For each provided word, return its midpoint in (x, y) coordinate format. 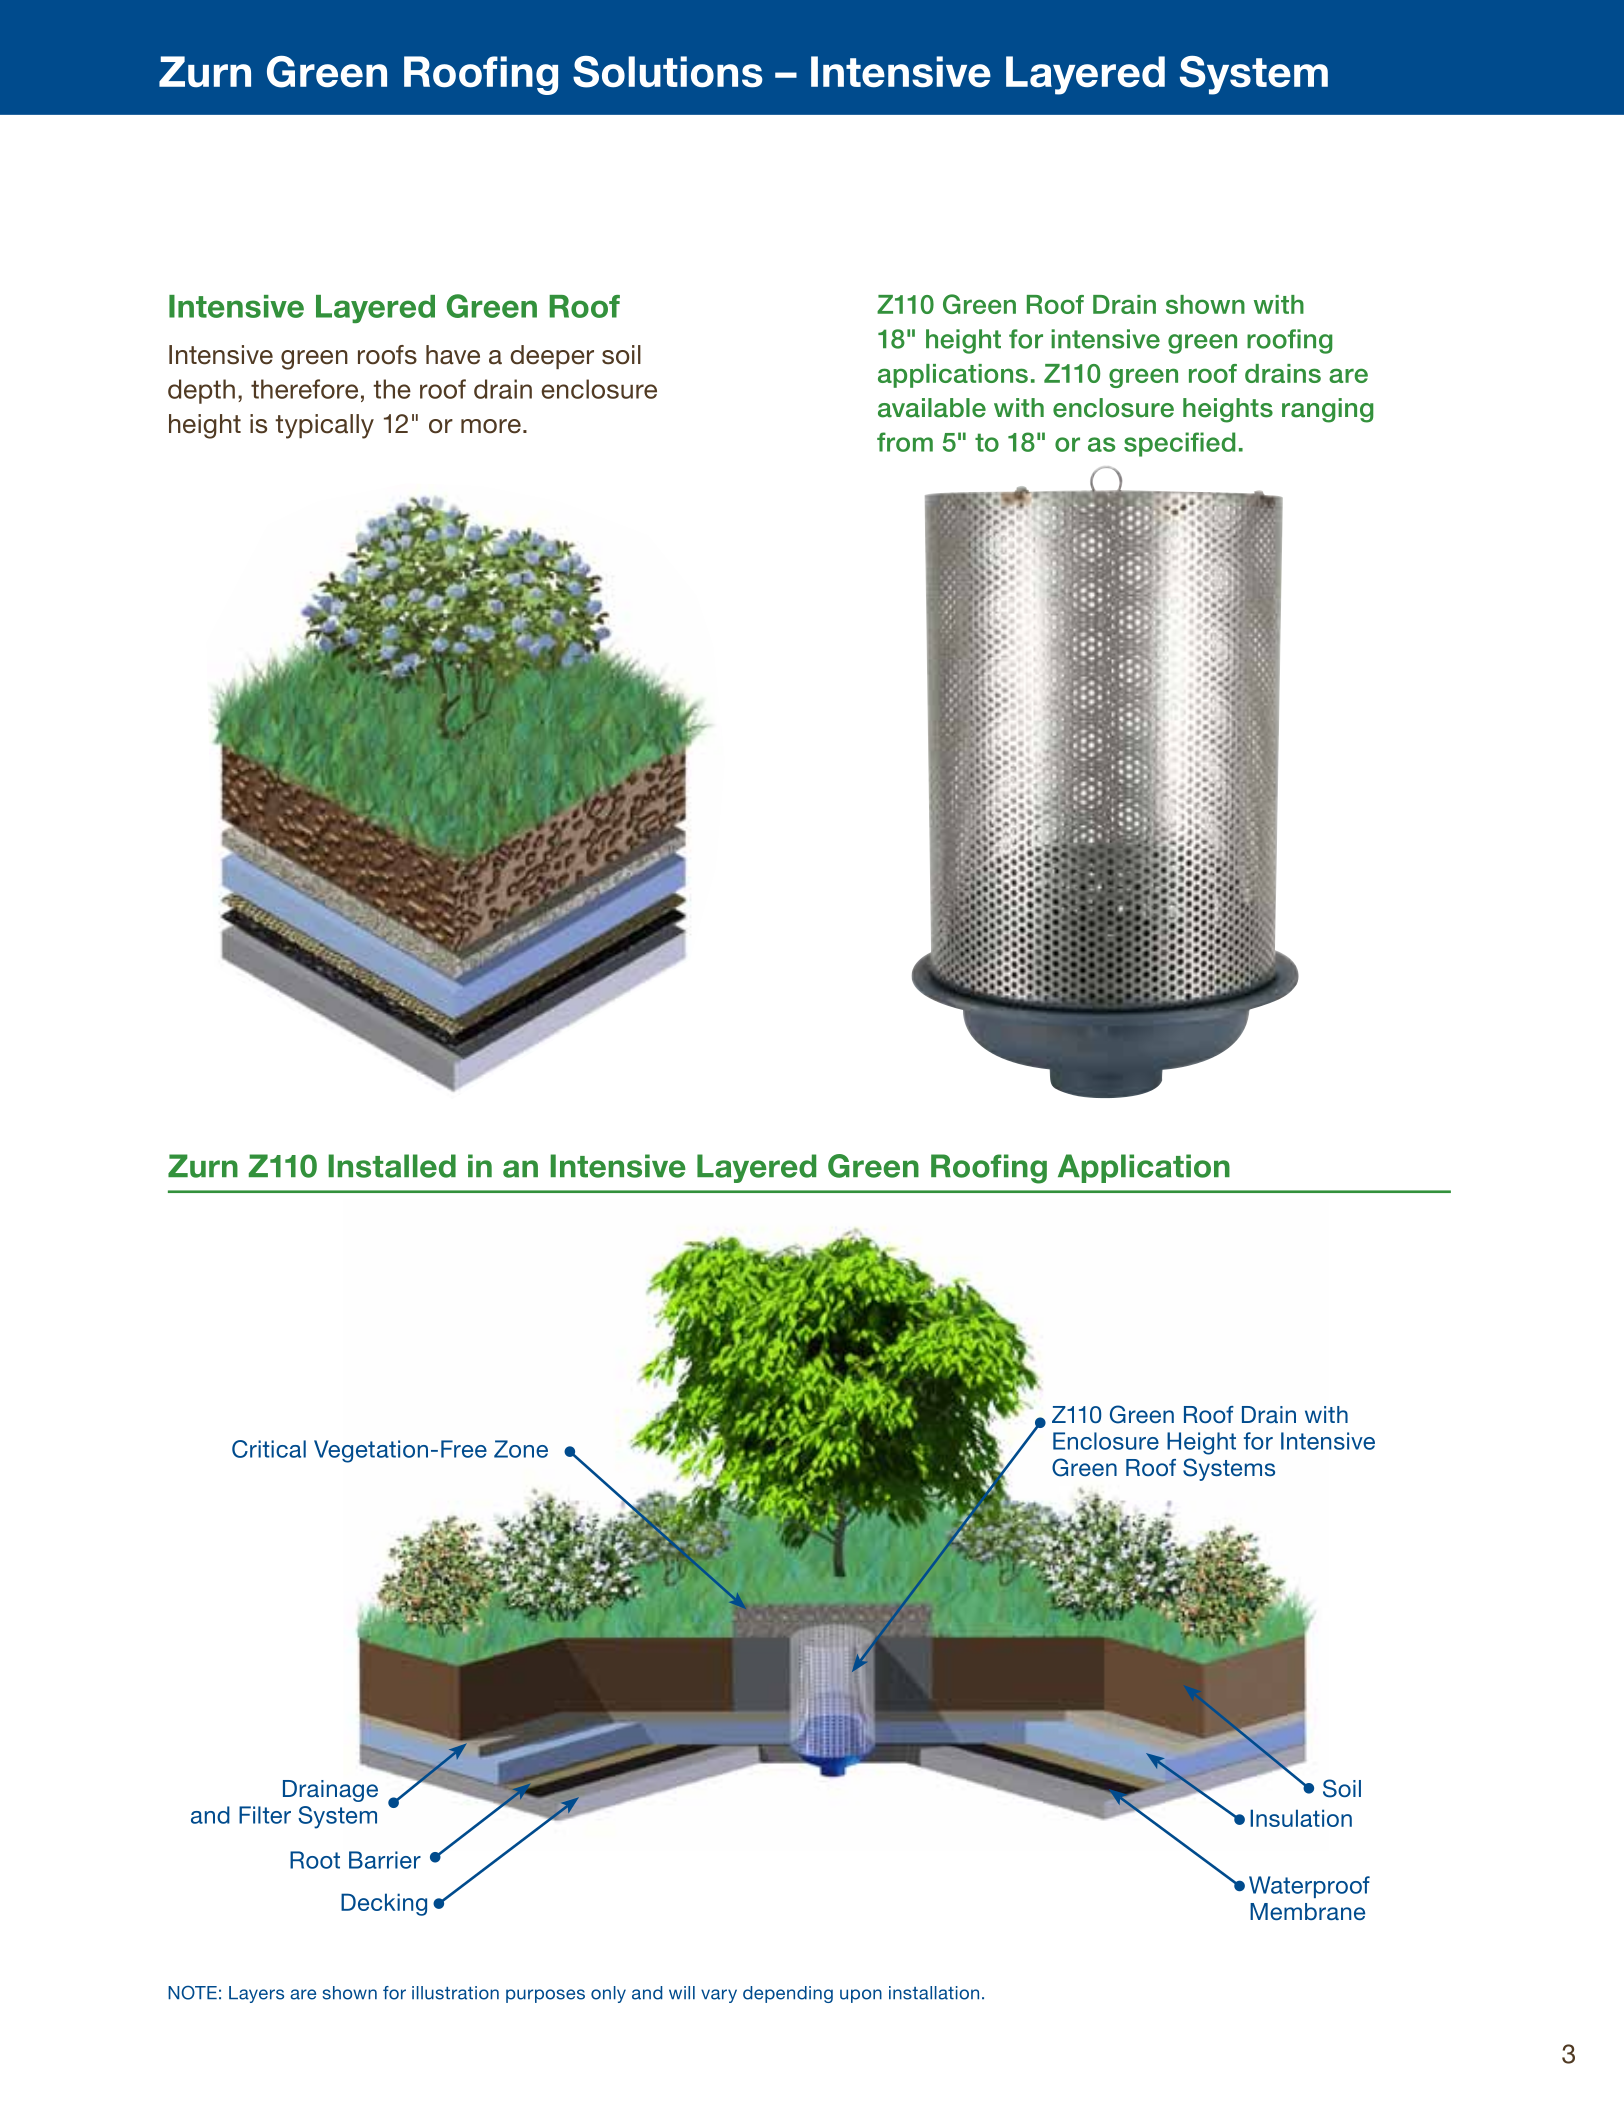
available (932, 408)
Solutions (668, 72)
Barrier (385, 1860)
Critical (269, 1449)
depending (788, 1994)
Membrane (1307, 1911)
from (905, 442)
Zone (521, 1449)
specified (1179, 444)
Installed (392, 1166)
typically (324, 426)
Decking (384, 1904)
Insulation (1301, 1818)
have (453, 355)
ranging (1327, 410)
